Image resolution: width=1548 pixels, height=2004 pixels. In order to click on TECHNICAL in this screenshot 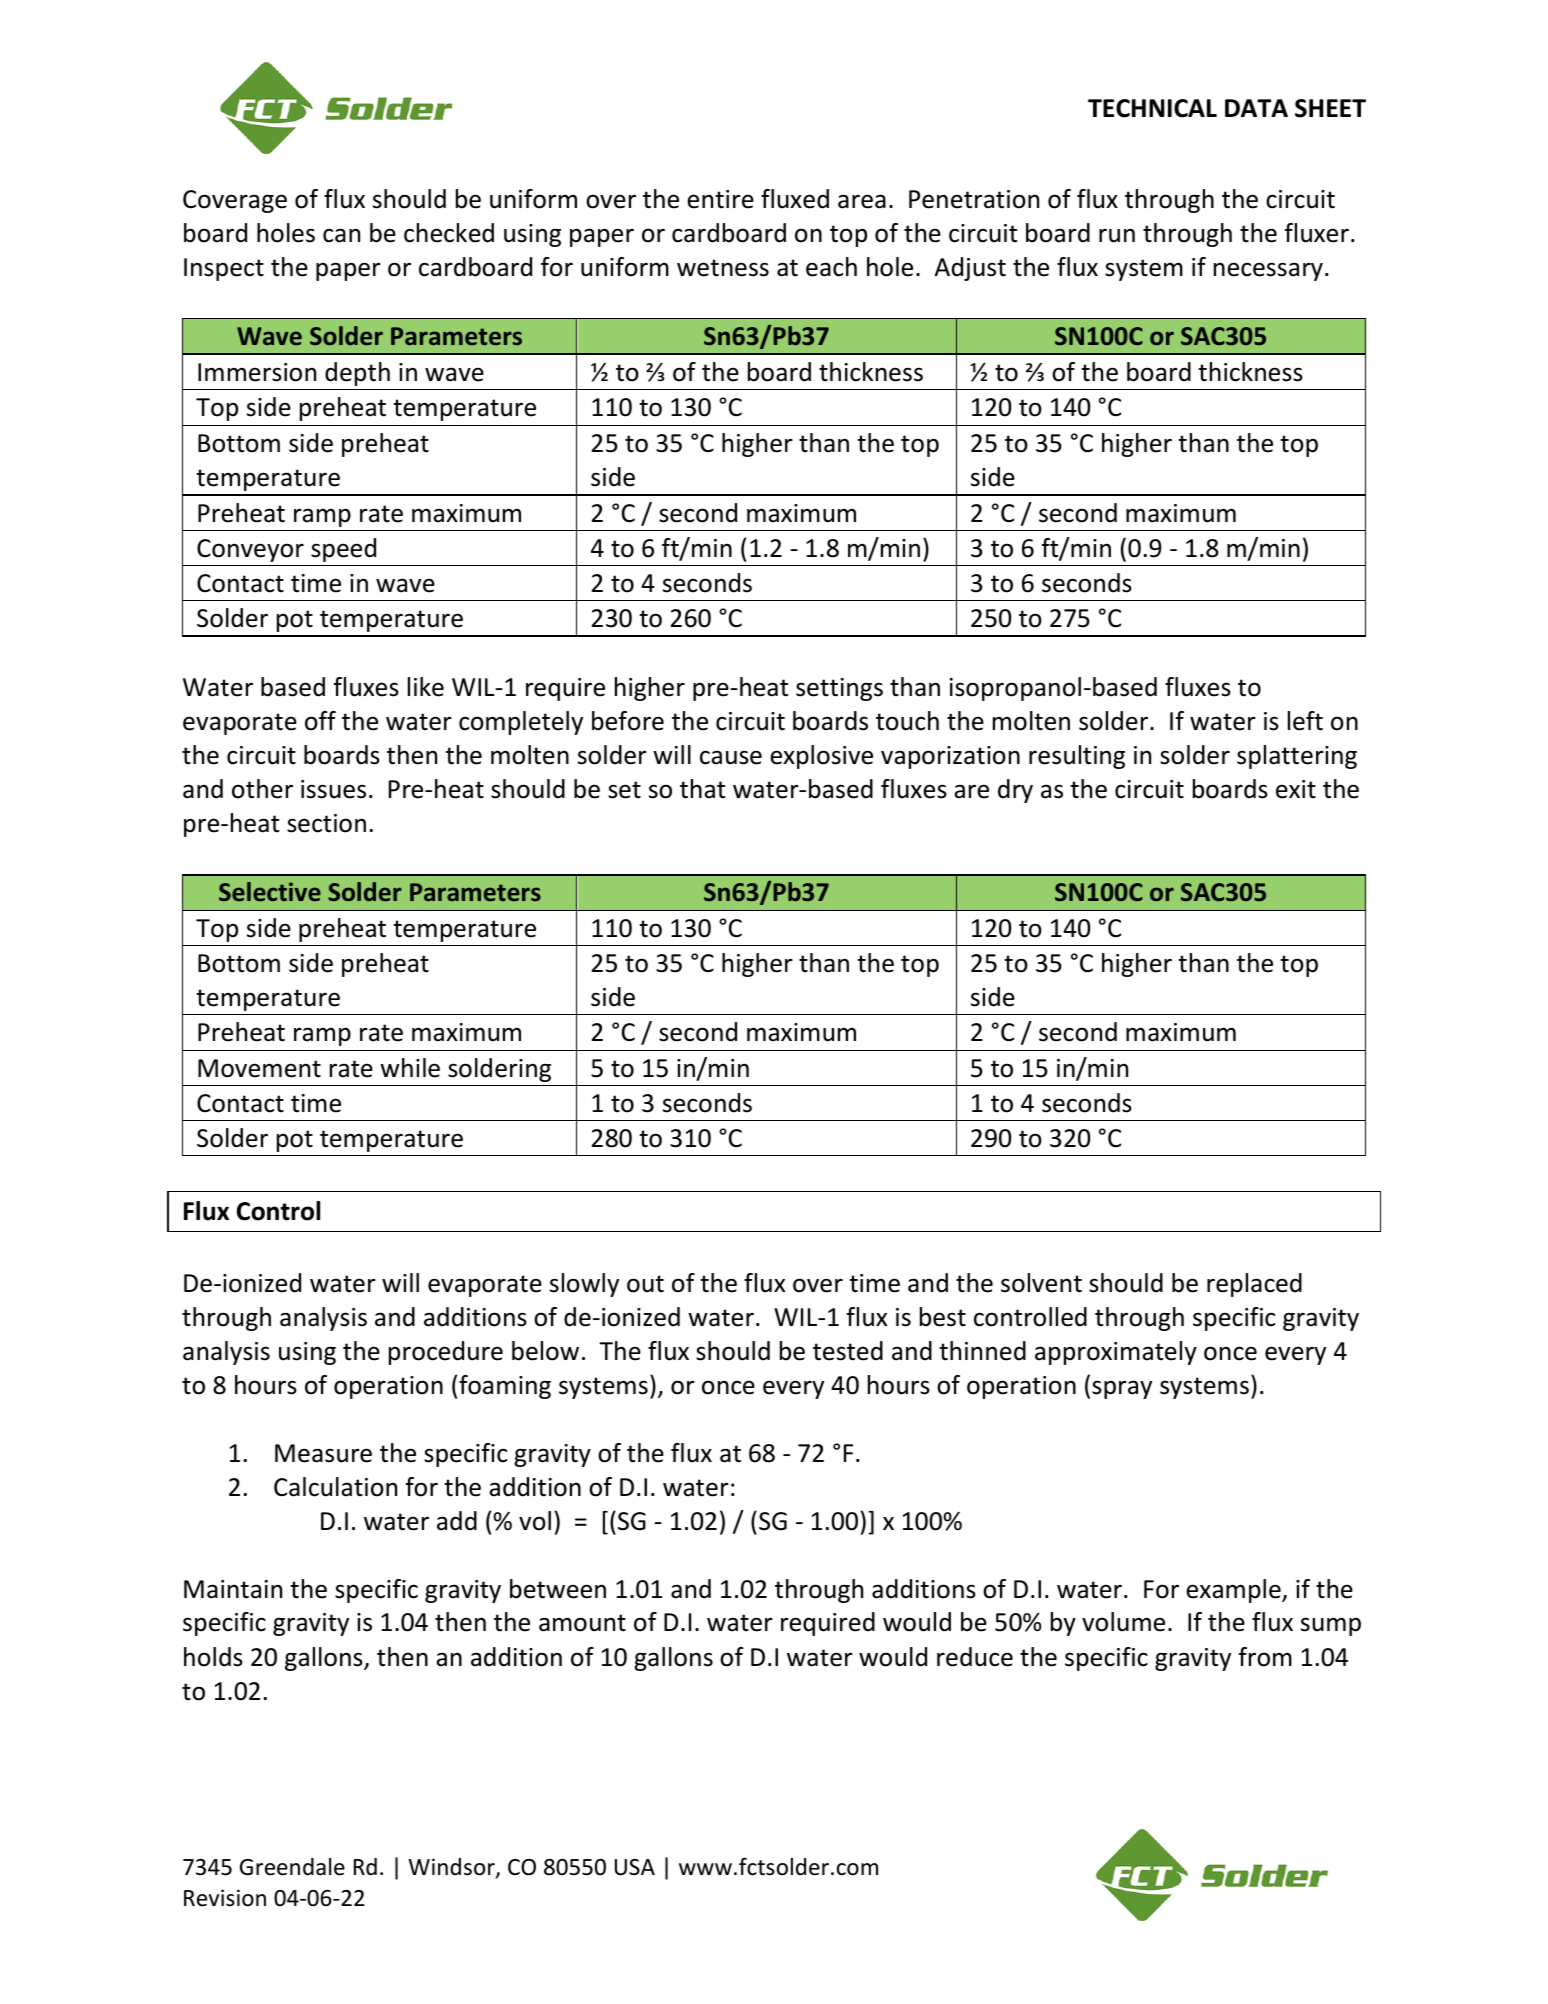, I will do `click(1152, 108)`.
